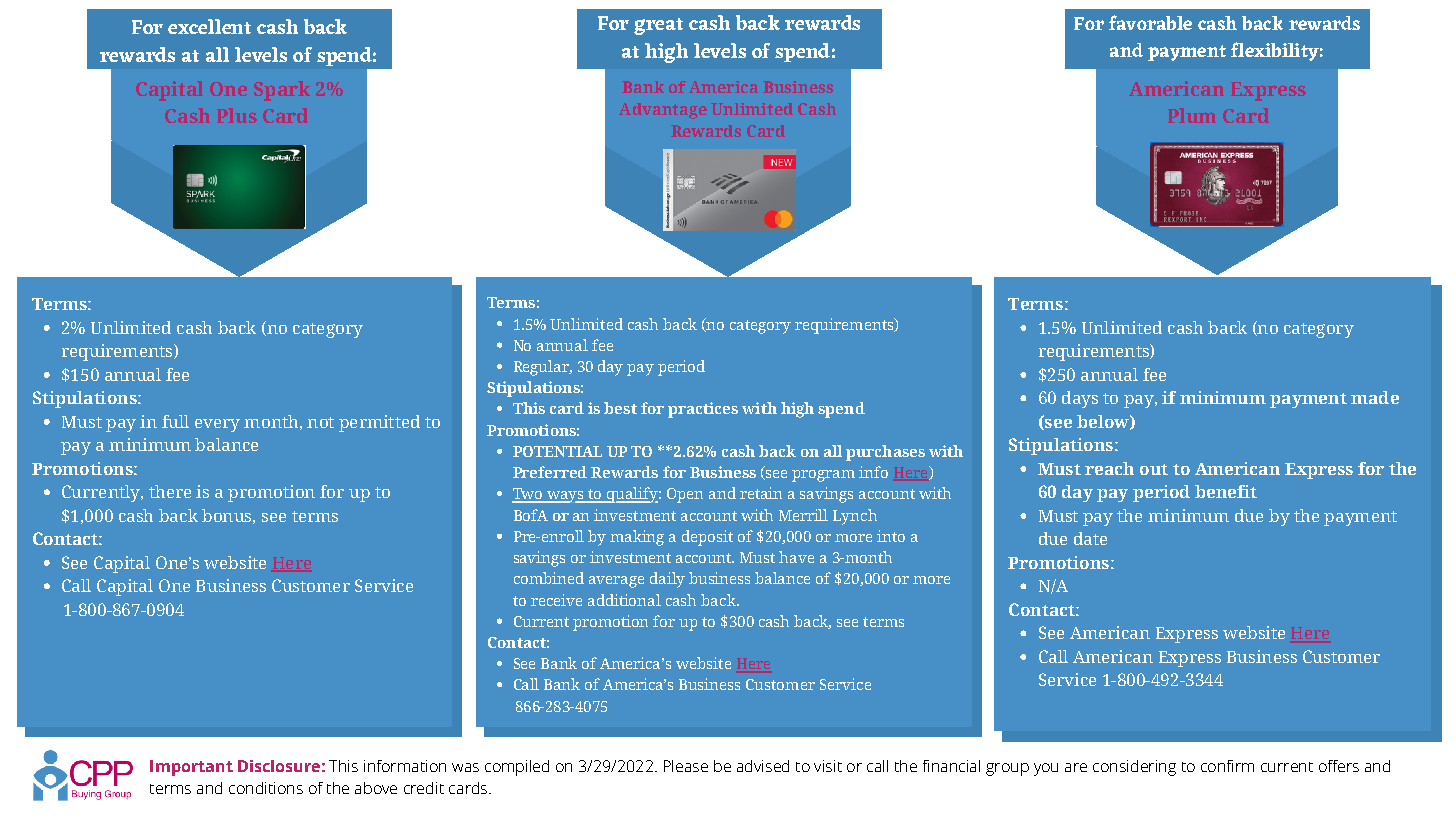  What do you see at coordinates (549, 578) in the page?
I see `combined` at bounding box center [549, 578].
